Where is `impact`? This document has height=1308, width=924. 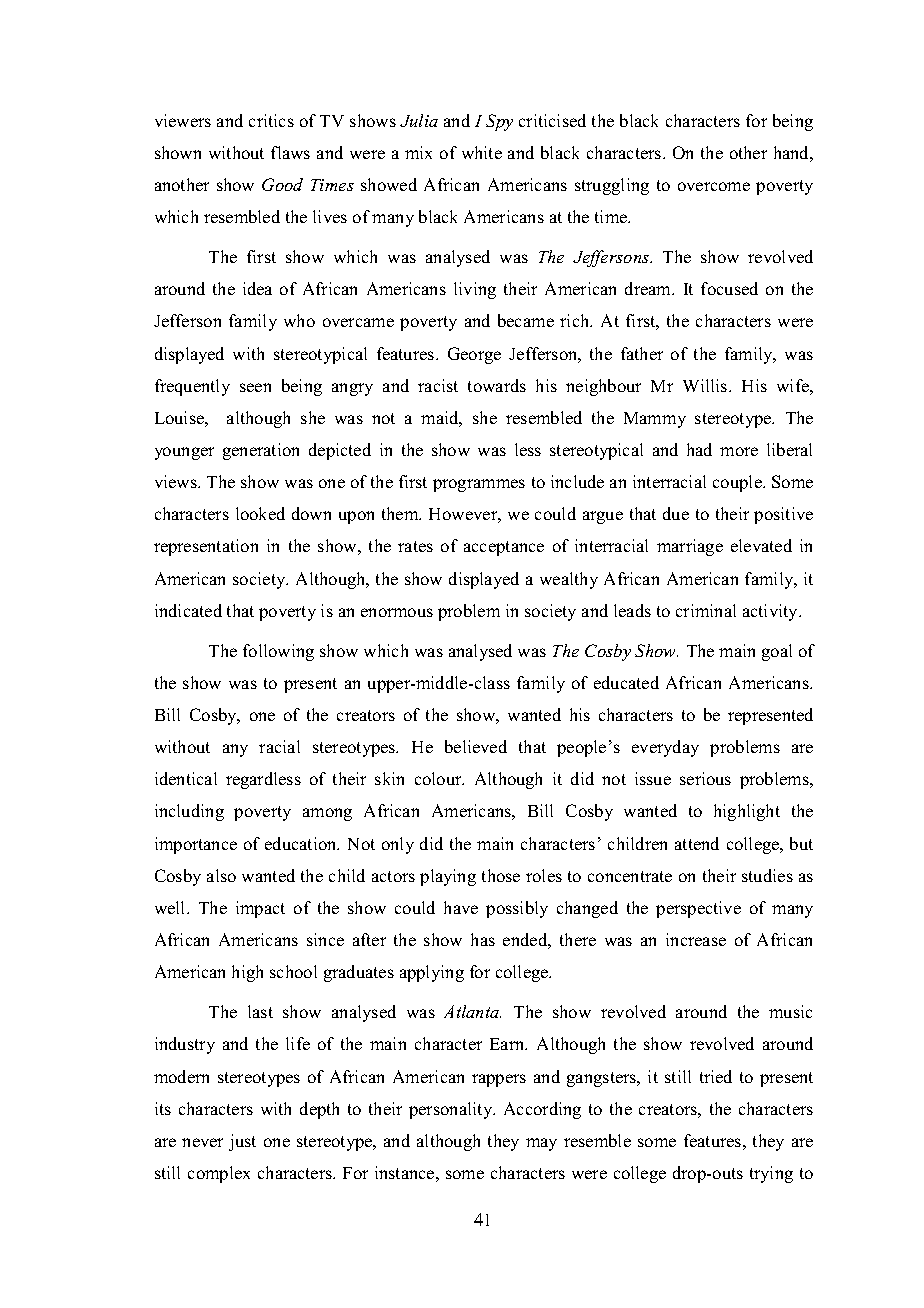 impact is located at coordinates (260, 909).
